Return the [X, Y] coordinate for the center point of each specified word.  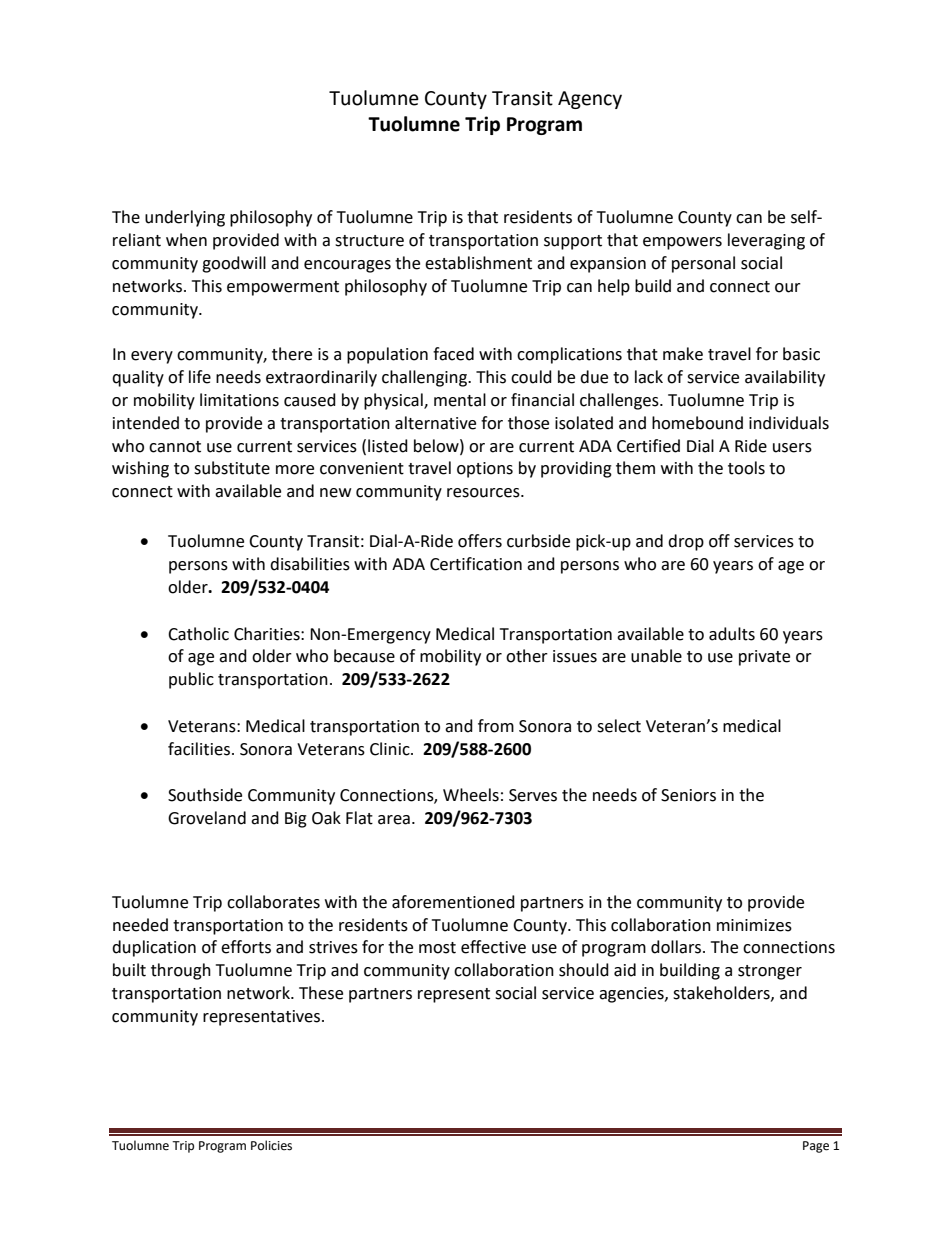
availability [785, 378]
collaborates [273, 902]
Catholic [198, 634]
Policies [271, 1145]
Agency [590, 100]
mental [460, 400]
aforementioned [453, 902]
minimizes [754, 925]
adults [732, 634]
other [527, 656]
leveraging [766, 241]
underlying [185, 218]
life [200, 377]
